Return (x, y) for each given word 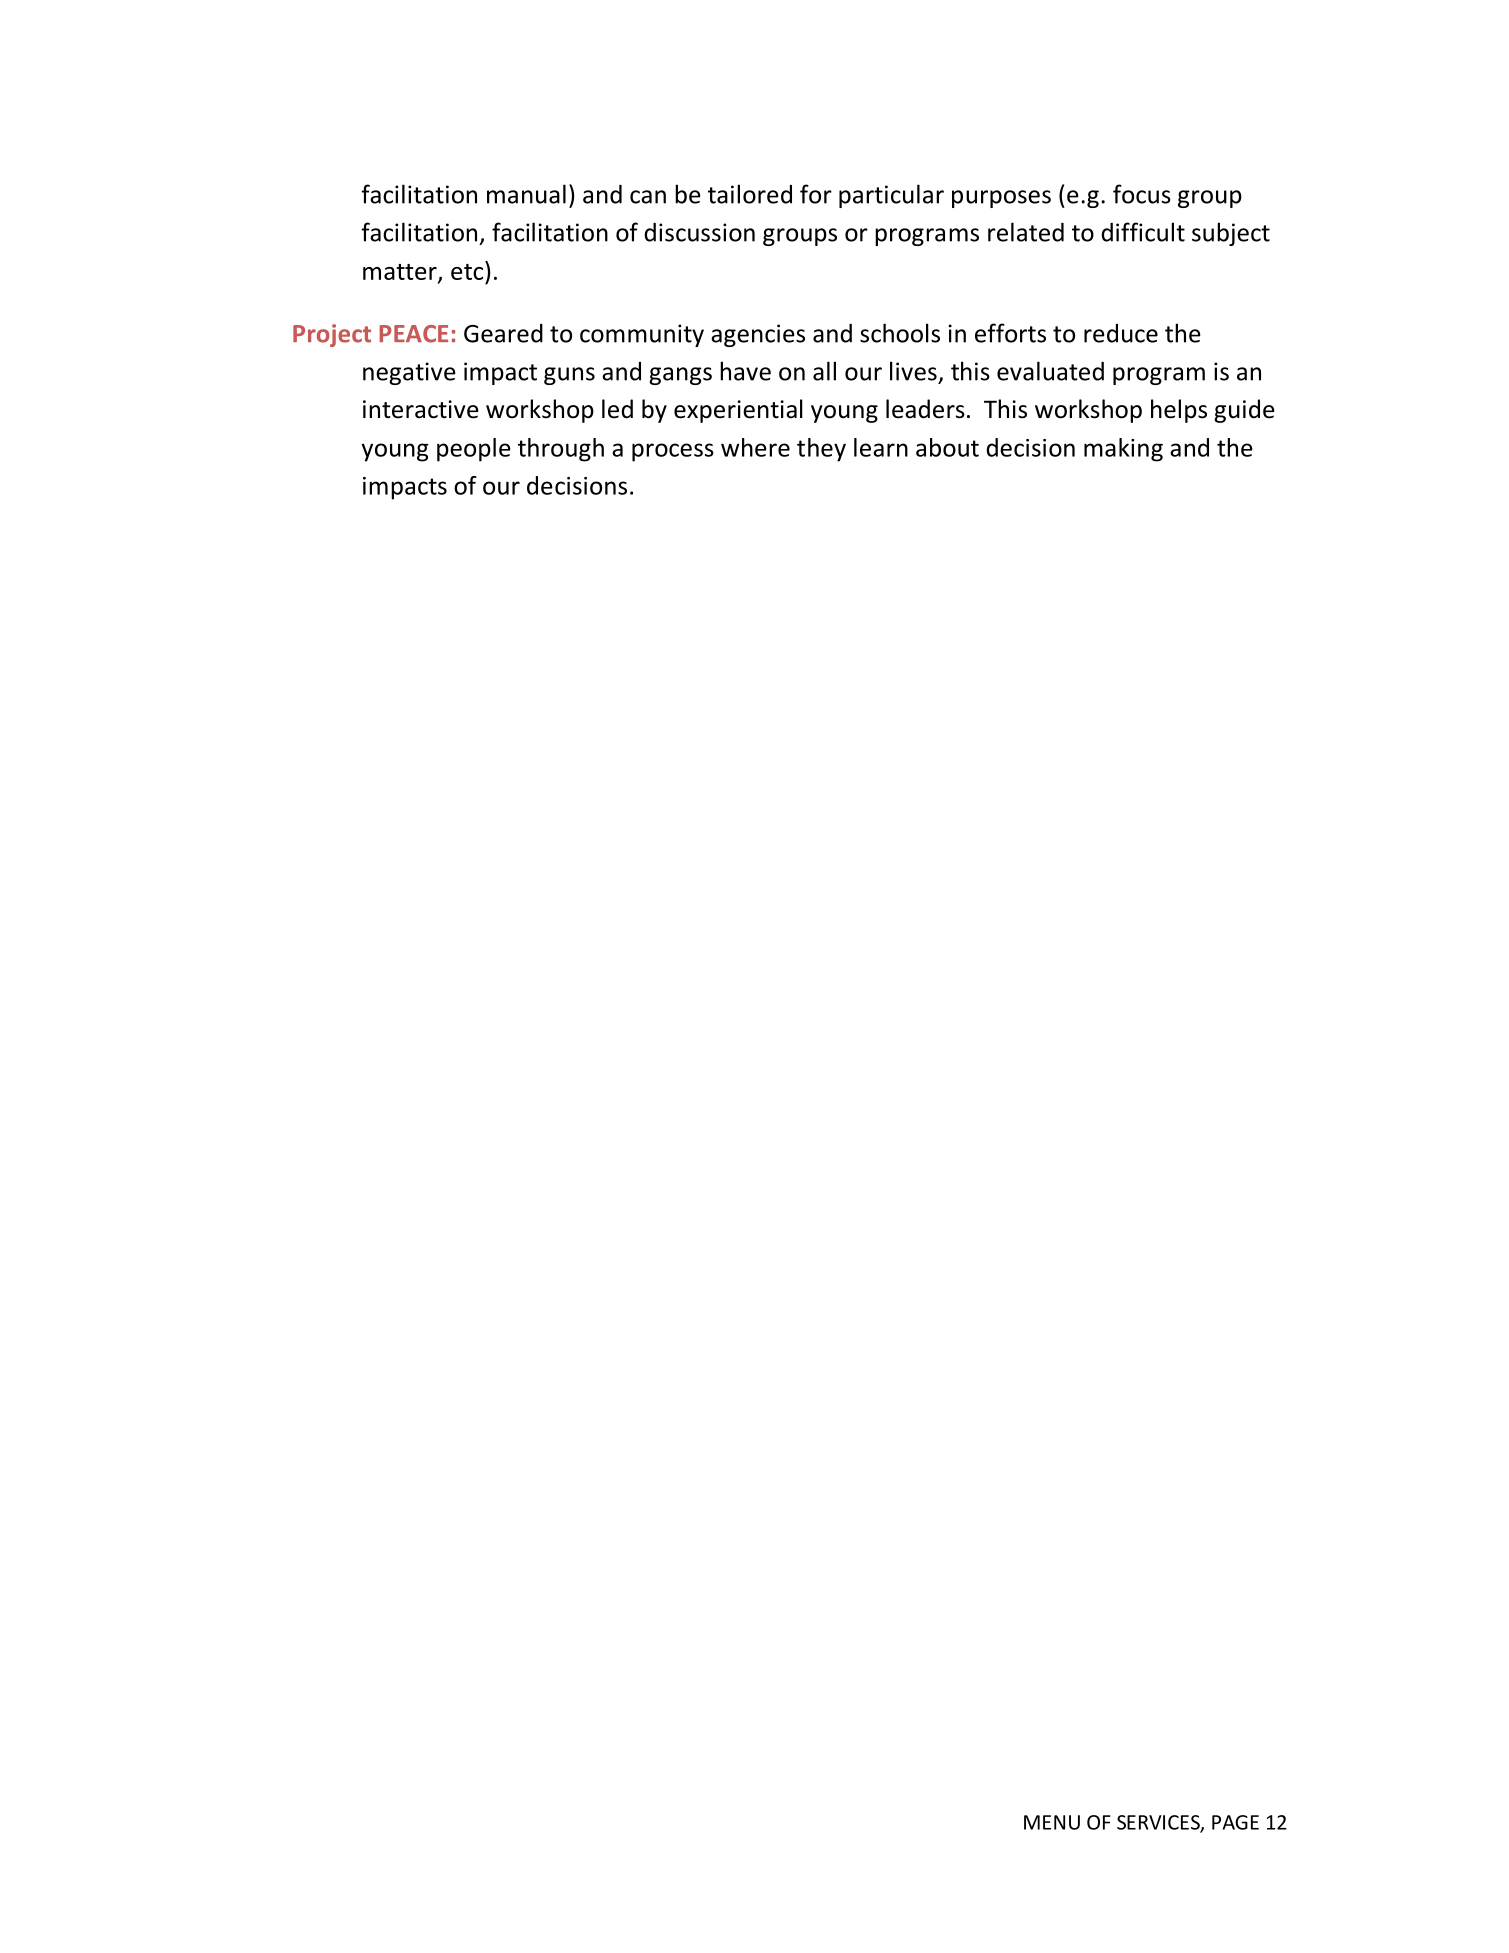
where (755, 447)
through (561, 450)
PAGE (1235, 1822)
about (947, 447)
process (673, 452)
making (1123, 450)
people (474, 450)
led (617, 409)
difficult (1143, 232)
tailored (750, 194)
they (821, 450)
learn (881, 447)
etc (468, 270)
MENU (1052, 1822)
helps (1179, 411)
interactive (421, 409)
